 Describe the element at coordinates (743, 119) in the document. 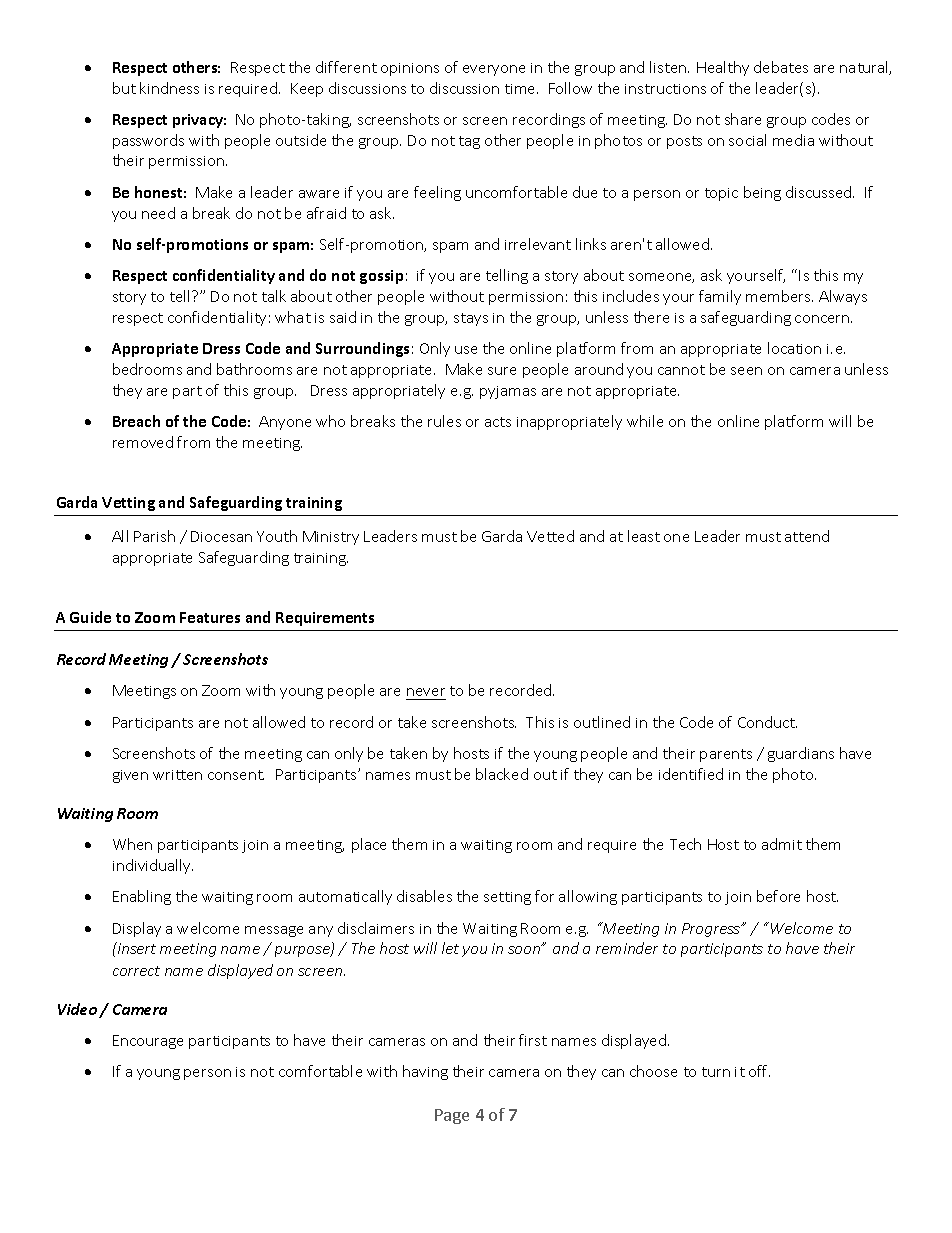

I see `share` at that location.
